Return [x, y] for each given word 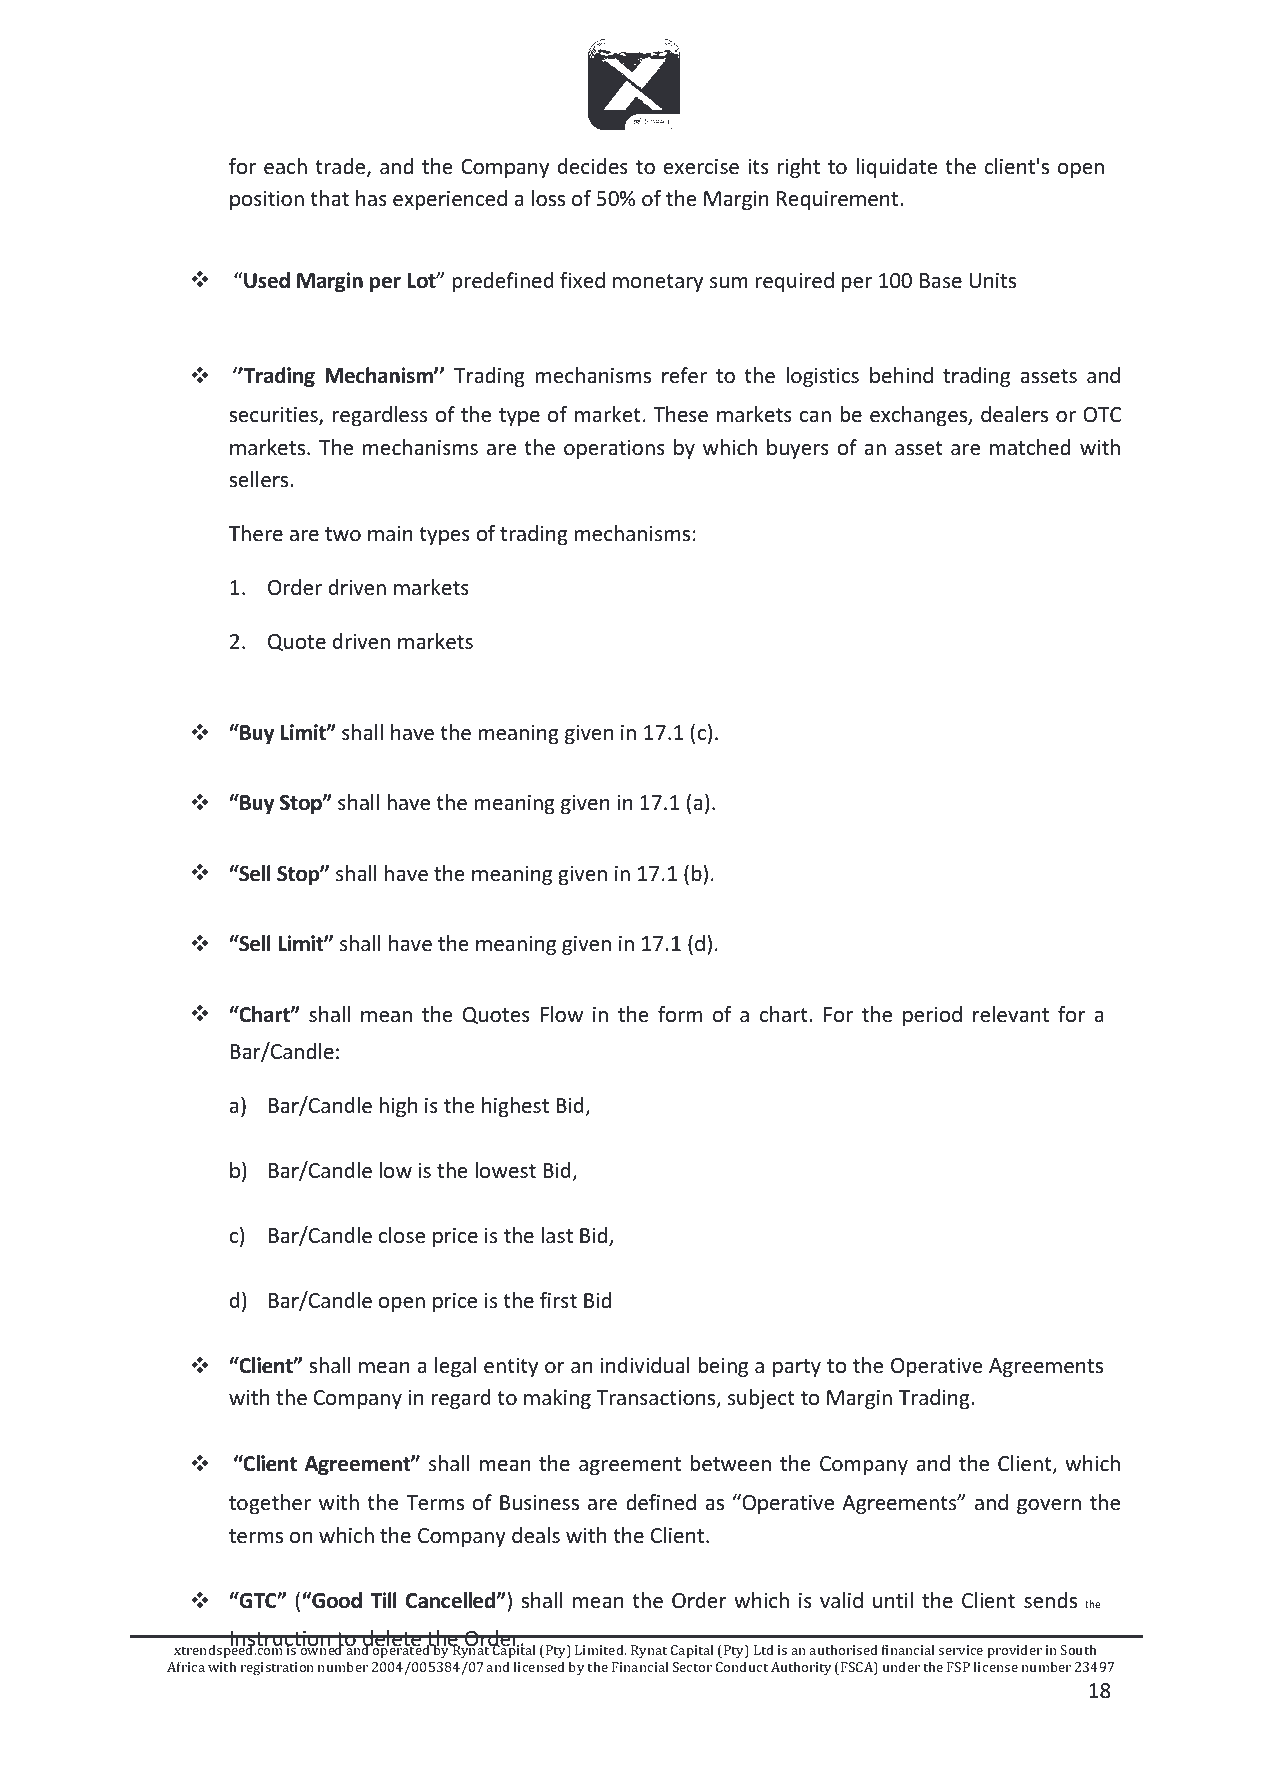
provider [1014, 1651]
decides [593, 166]
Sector [692, 1667]
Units [992, 280]
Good [336, 1600]
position [267, 200]
